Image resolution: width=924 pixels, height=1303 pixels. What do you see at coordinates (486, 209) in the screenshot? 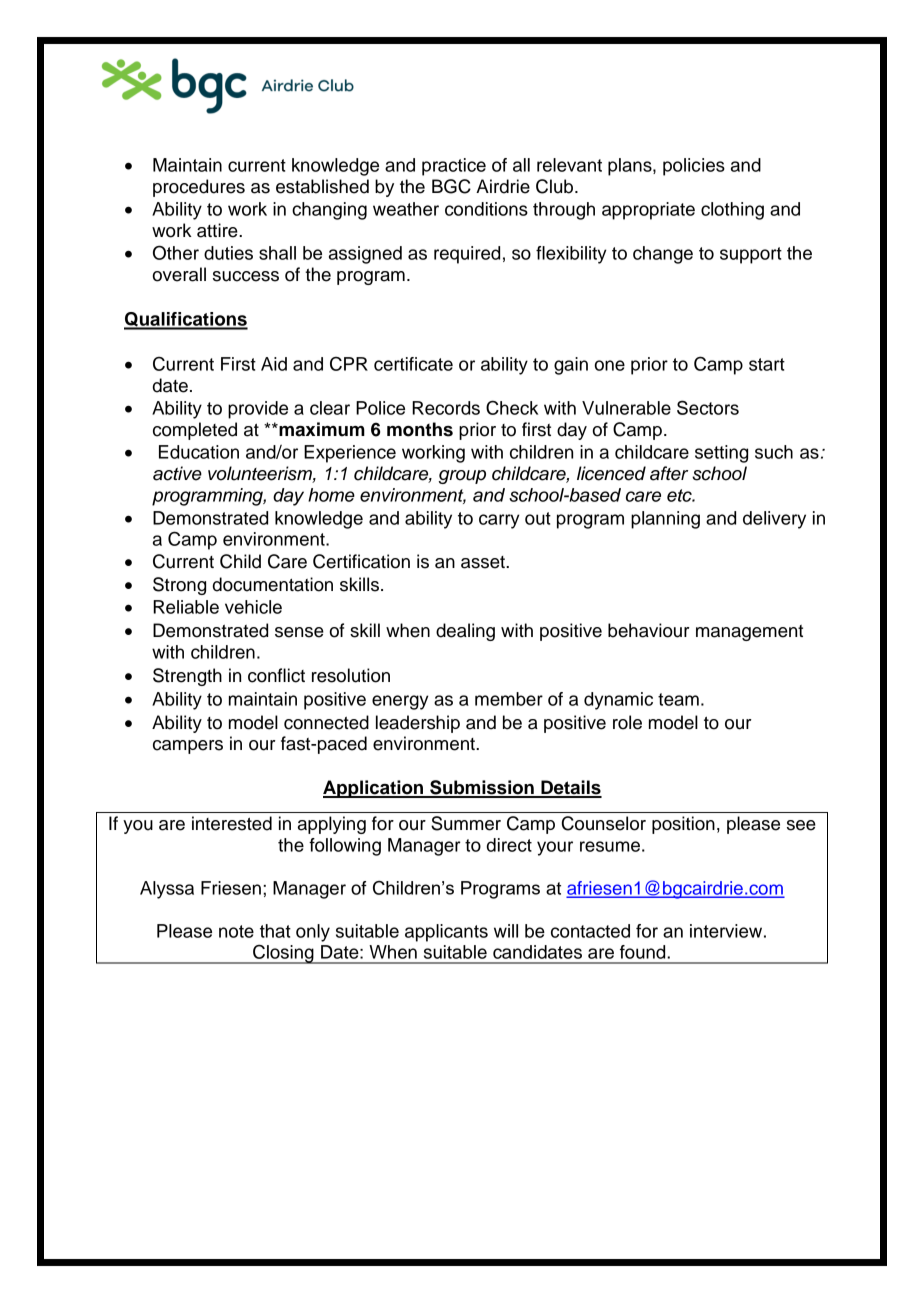
I see `conditions` at bounding box center [486, 209].
